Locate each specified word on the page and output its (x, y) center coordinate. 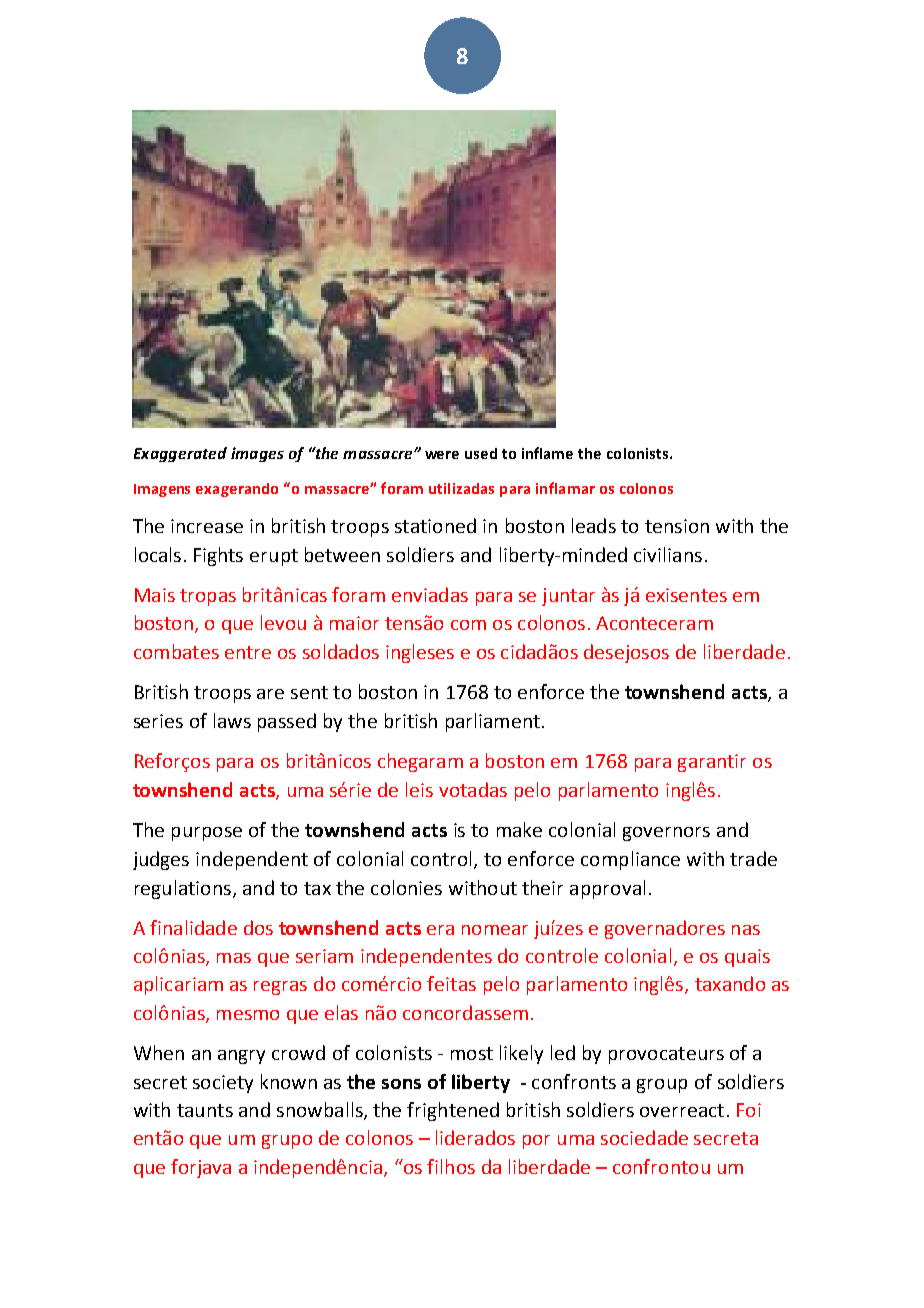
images (257, 454)
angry (241, 1057)
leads (594, 525)
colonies (406, 887)
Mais (155, 595)
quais (747, 958)
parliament (493, 722)
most (472, 1053)
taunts (205, 1110)
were (442, 455)
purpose (207, 834)
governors (666, 834)
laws (232, 720)
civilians (668, 554)
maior (354, 623)
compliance (630, 860)
